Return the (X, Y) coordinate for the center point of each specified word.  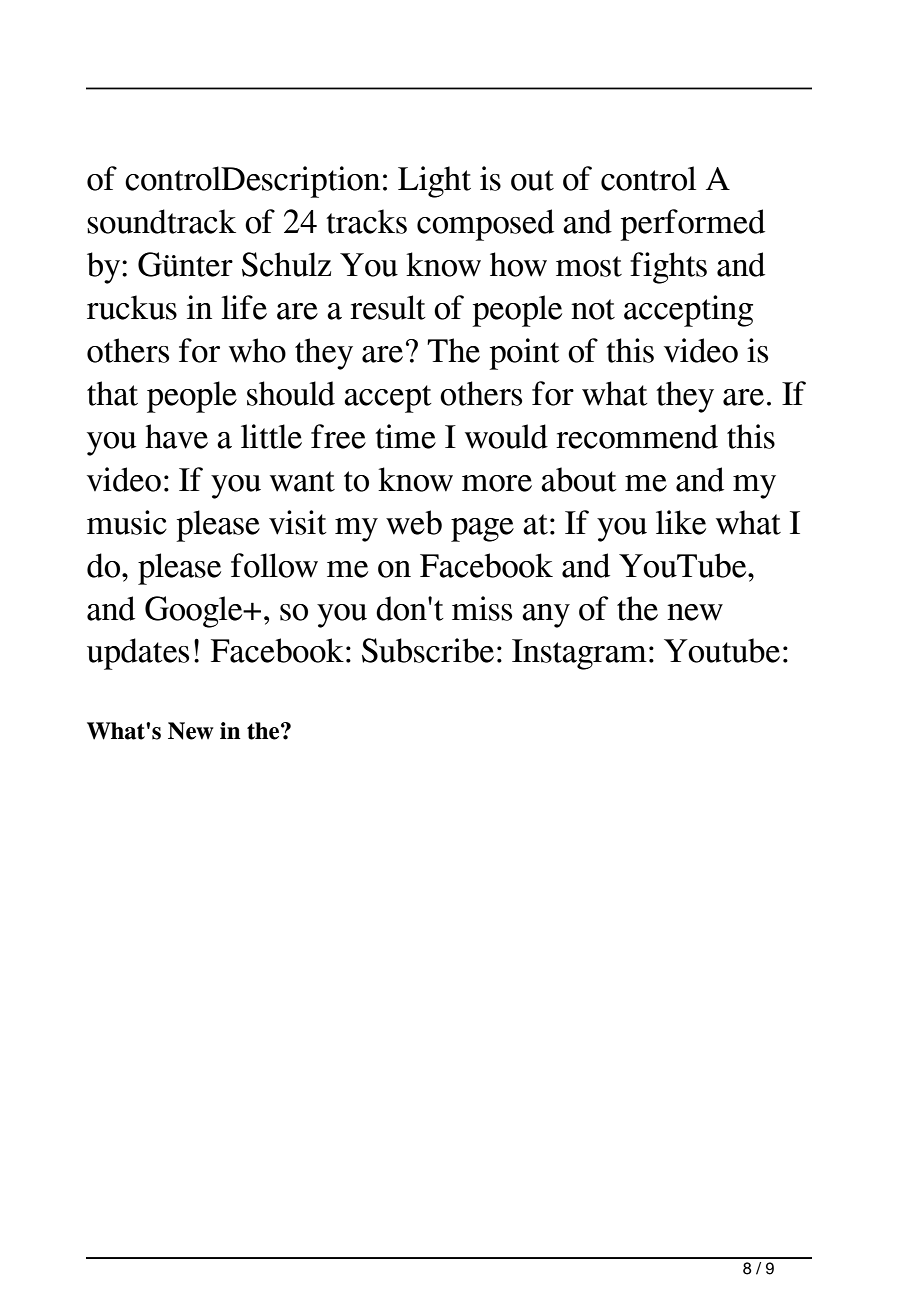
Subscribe (428, 650)
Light (434, 182)
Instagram (579, 654)
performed (692, 225)
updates (138, 654)
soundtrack (161, 221)
